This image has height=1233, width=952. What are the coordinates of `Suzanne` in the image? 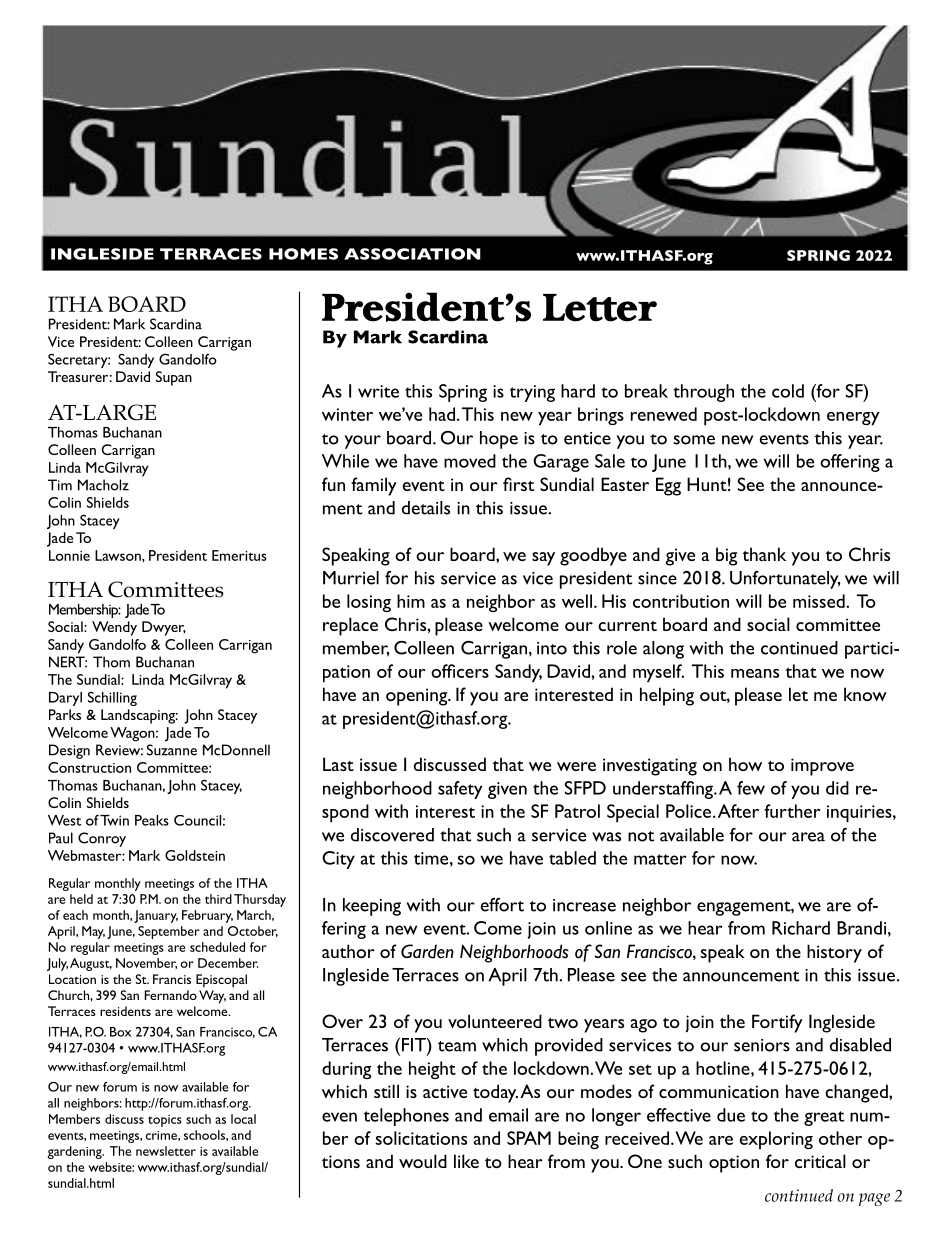 It's located at (172, 750).
